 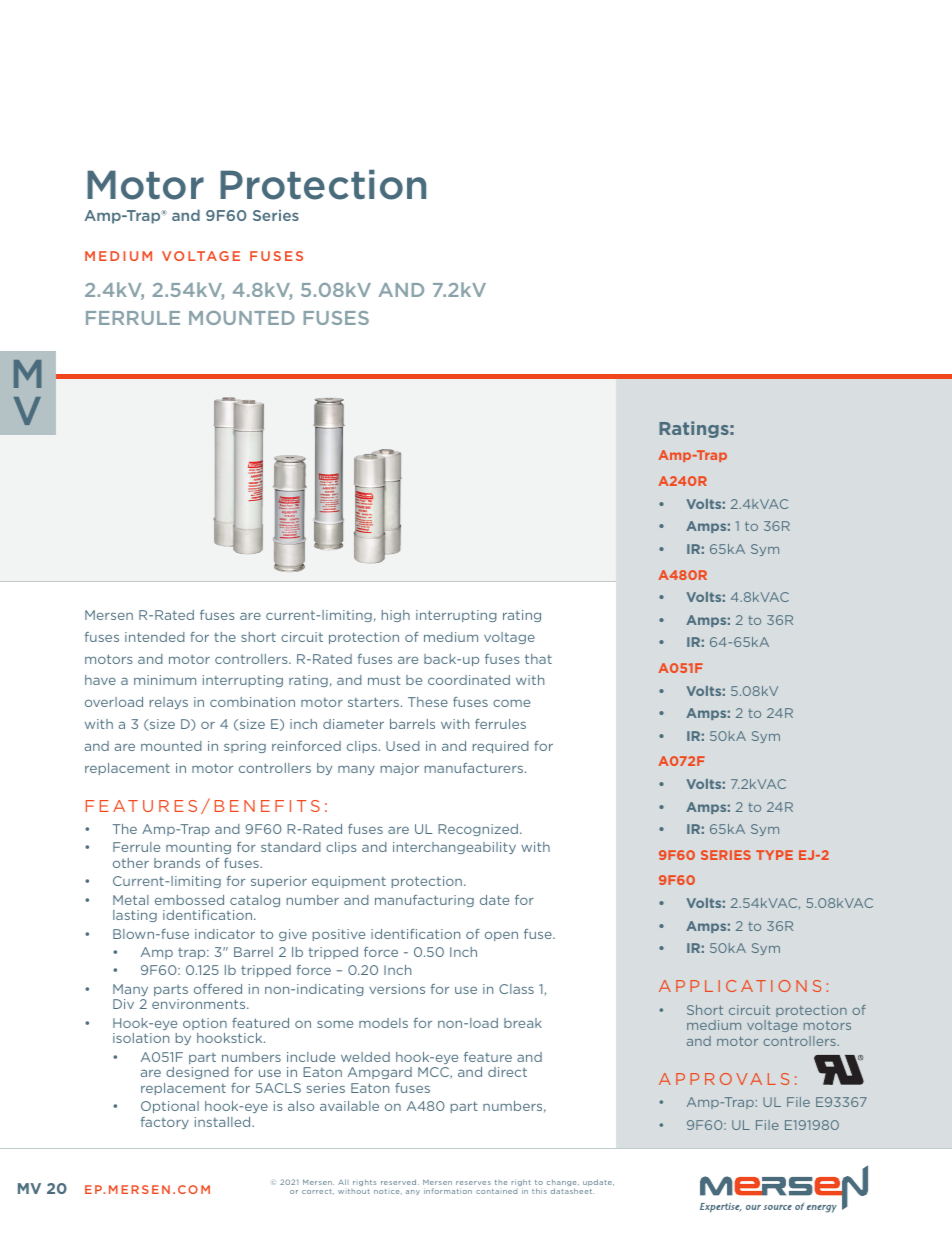 What do you see at coordinates (396, 616) in the image?
I see `high` at bounding box center [396, 616].
